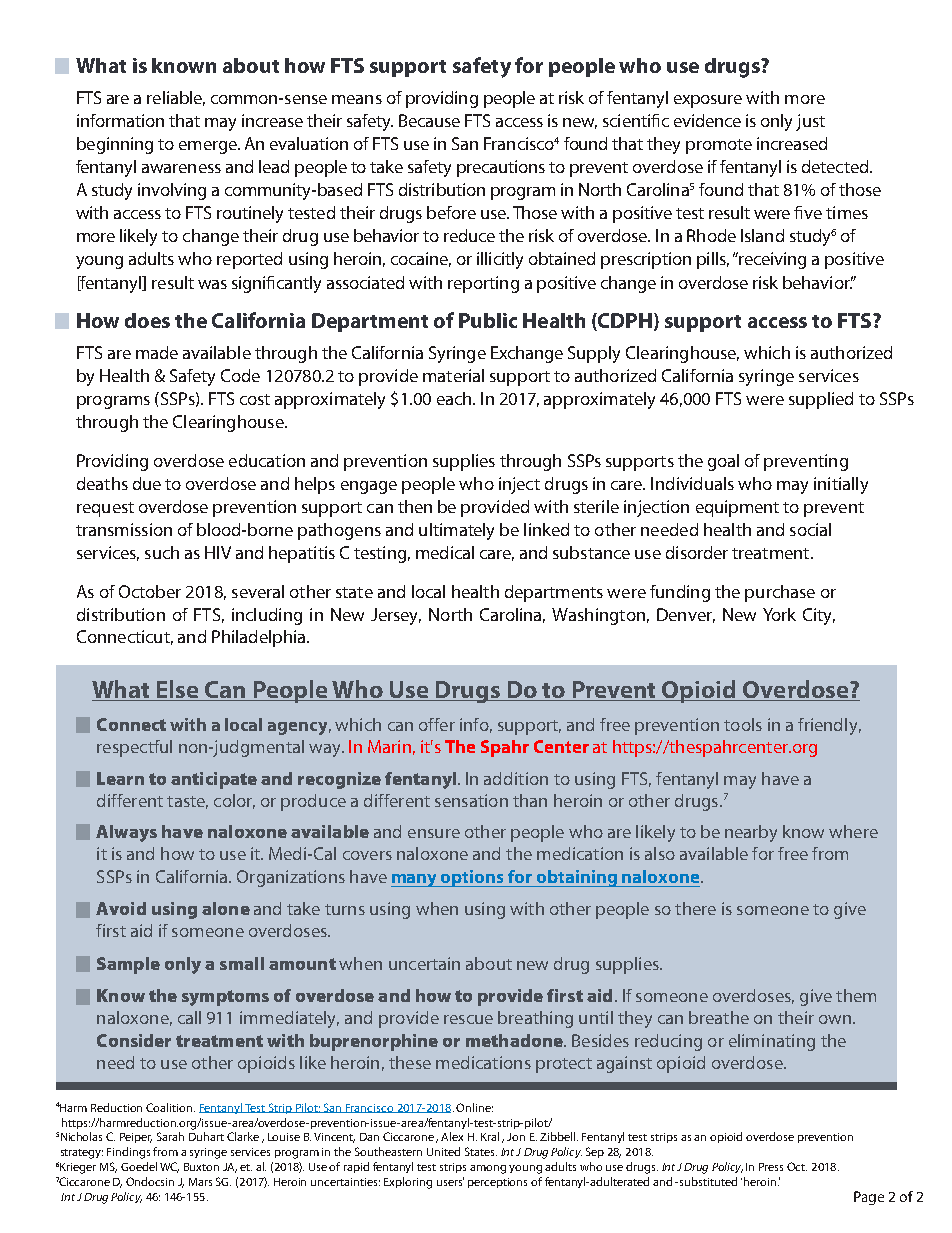 The height and width of the screenshot is (1233, 952). I want to click on Because, so click(429, 120).
